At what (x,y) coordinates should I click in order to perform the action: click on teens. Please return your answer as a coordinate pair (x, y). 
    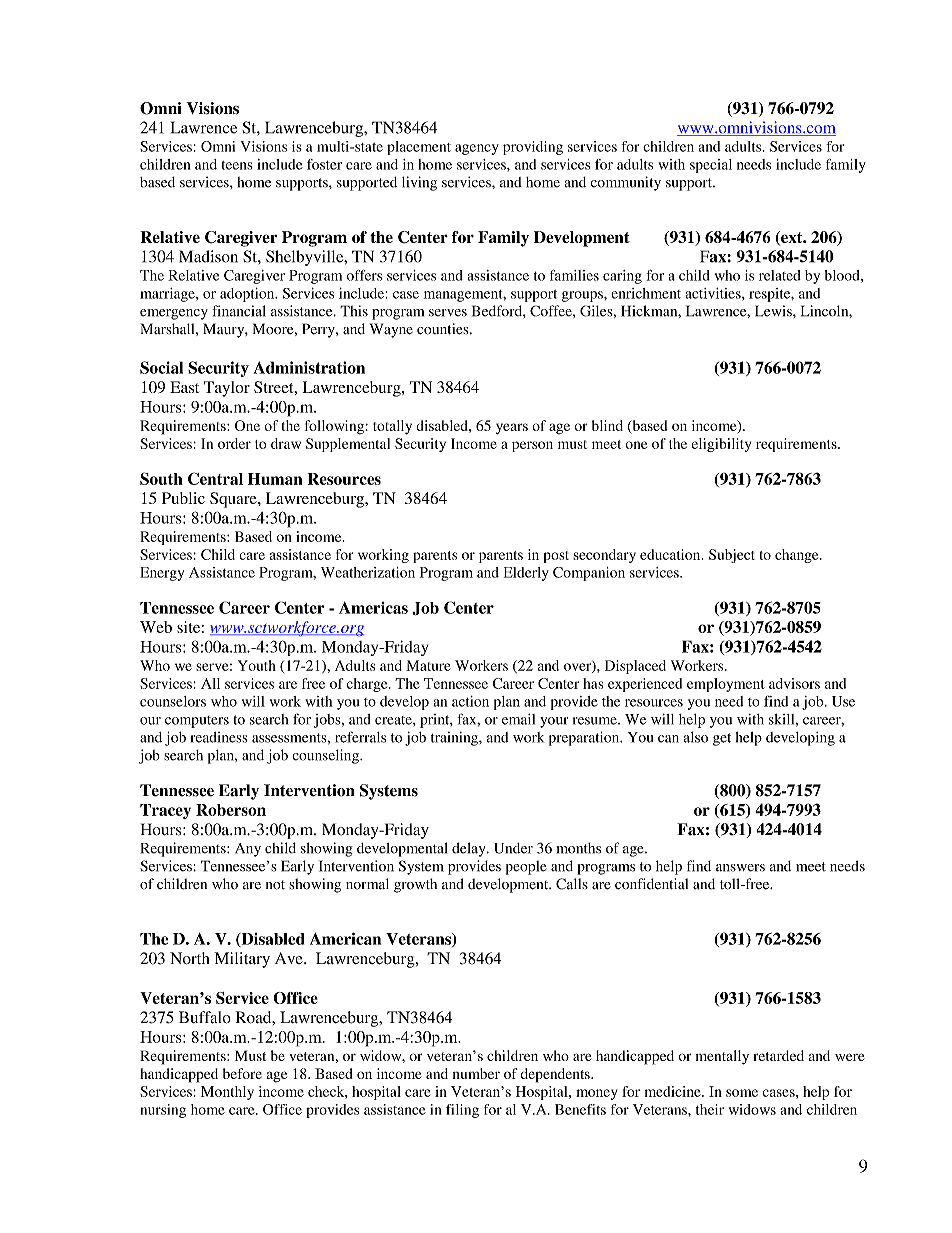
    Looking at the image, I should click on (237, 165).
